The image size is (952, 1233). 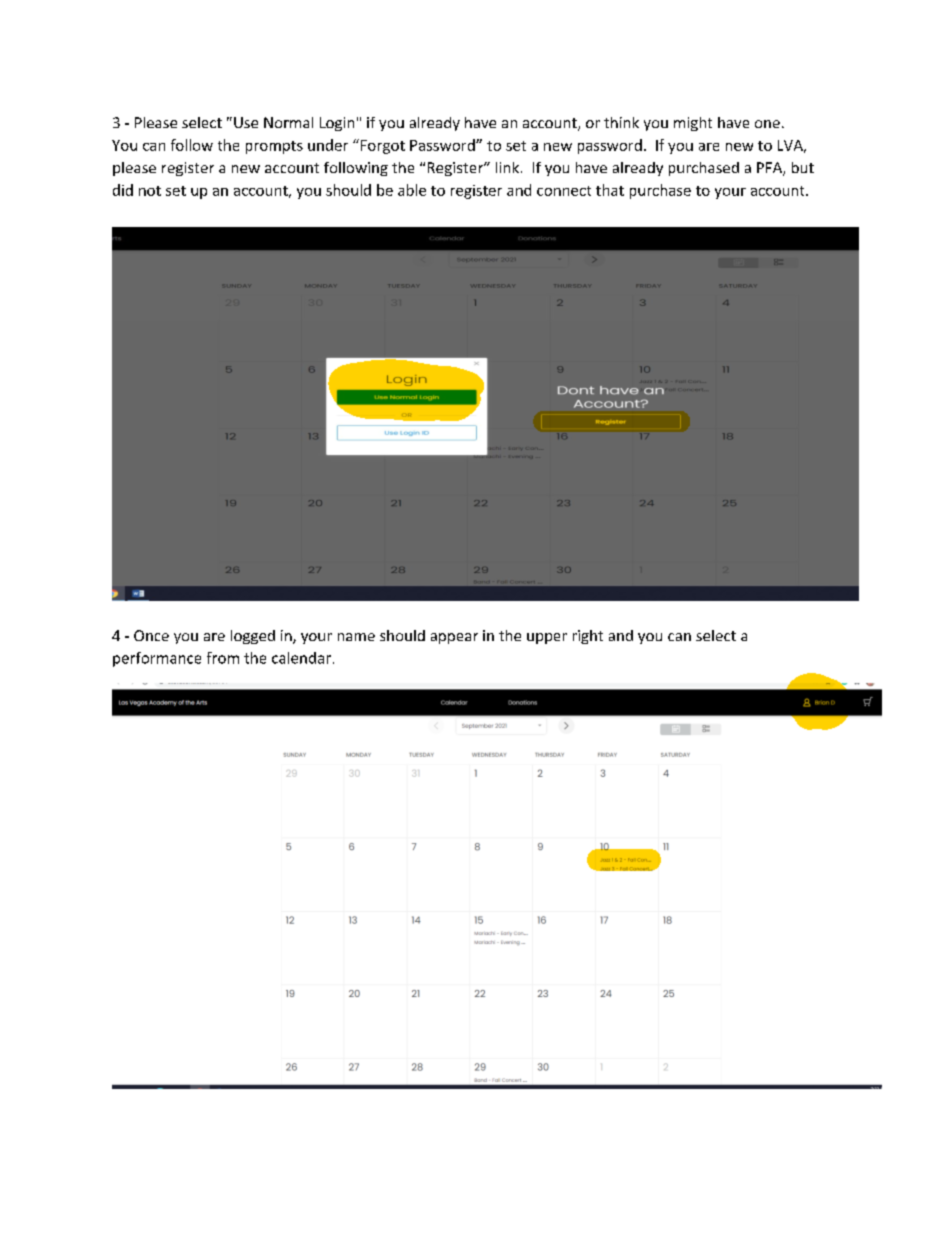 What do you see at coordinates (151, 635) in the document?
I see `Once` at bounding box center [151, 635].
